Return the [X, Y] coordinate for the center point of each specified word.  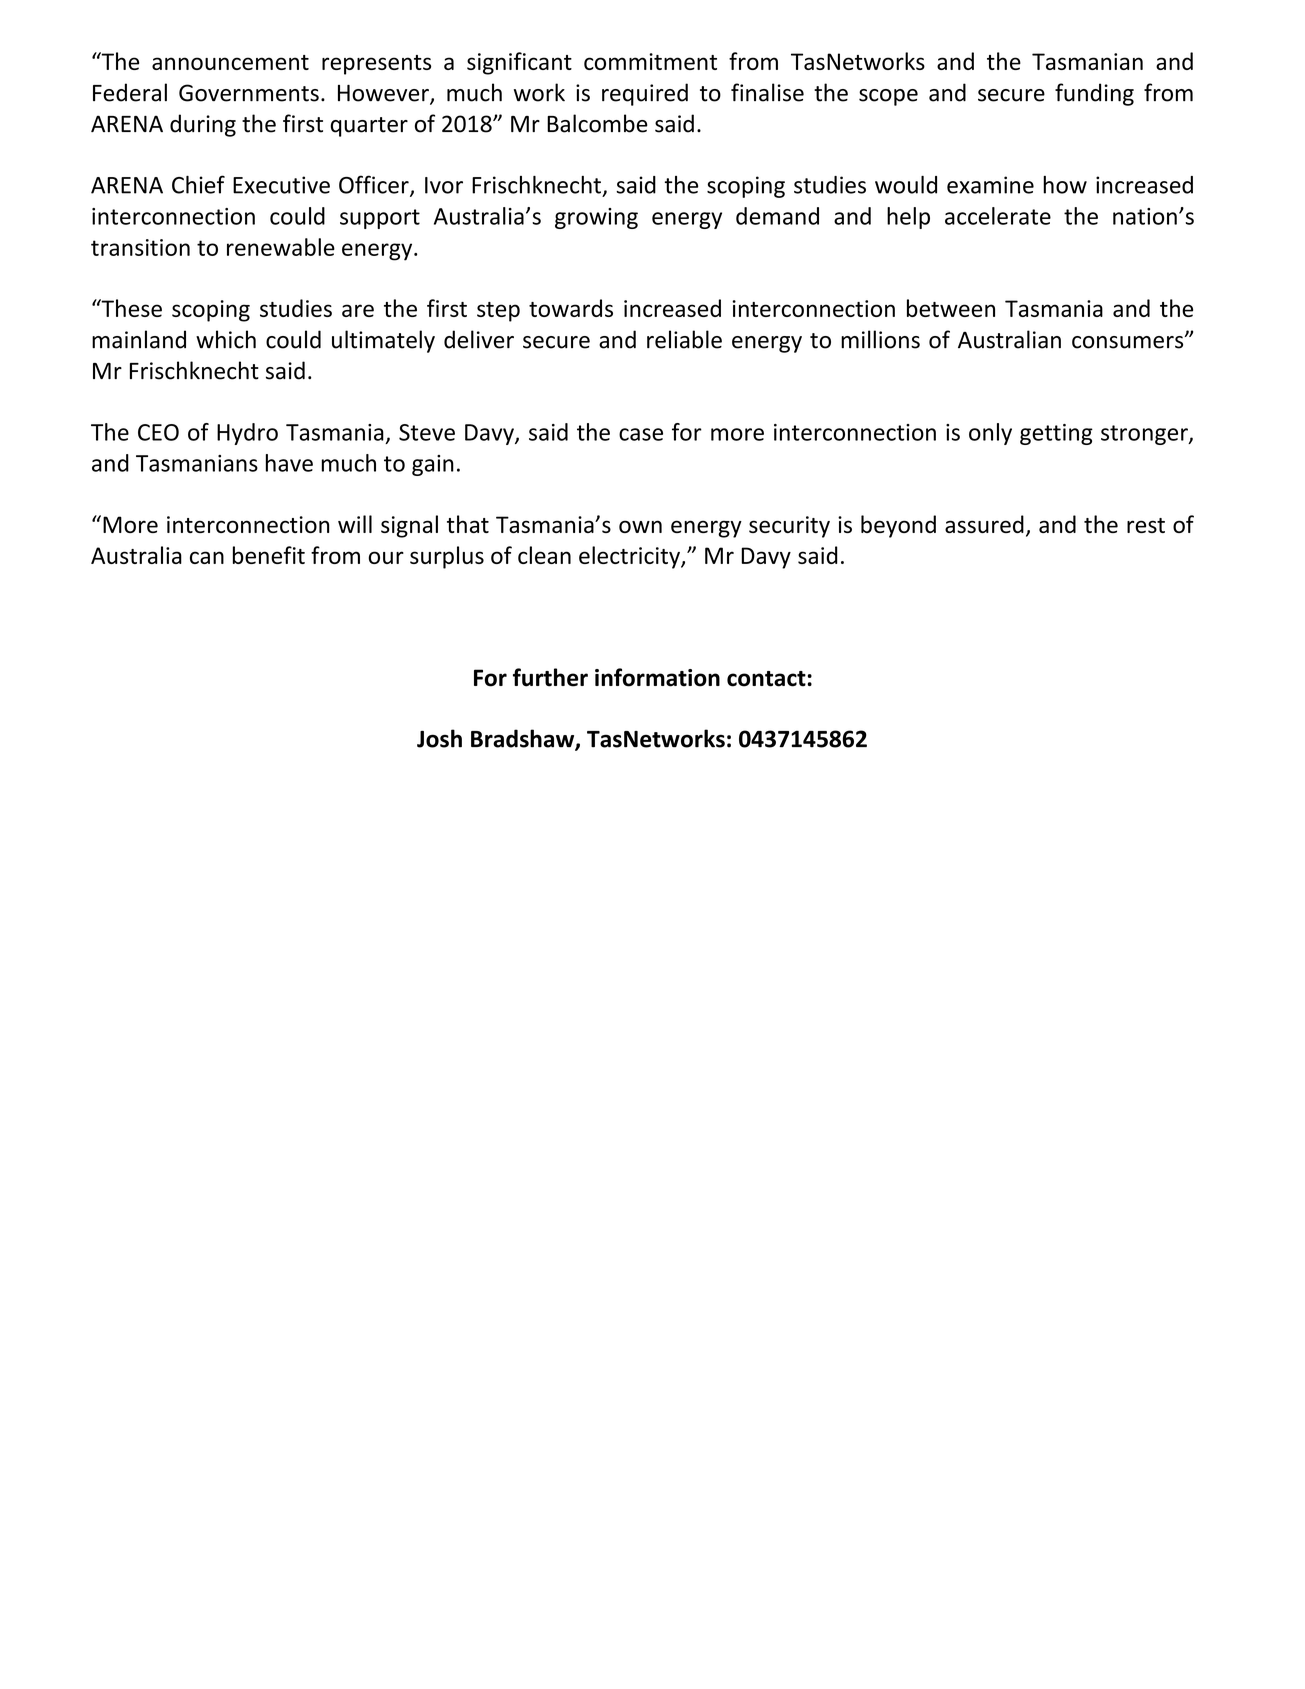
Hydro [247, 434]
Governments [249, 93]
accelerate [998, 216]
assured [984, 524]
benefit [269, 555]
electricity [630, 557]
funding [1094, 94]
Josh [439, 738]
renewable [281, 247]
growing [596, 218]
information [657, 677]
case [641, 434]
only [990, 434]
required [645, 94]
